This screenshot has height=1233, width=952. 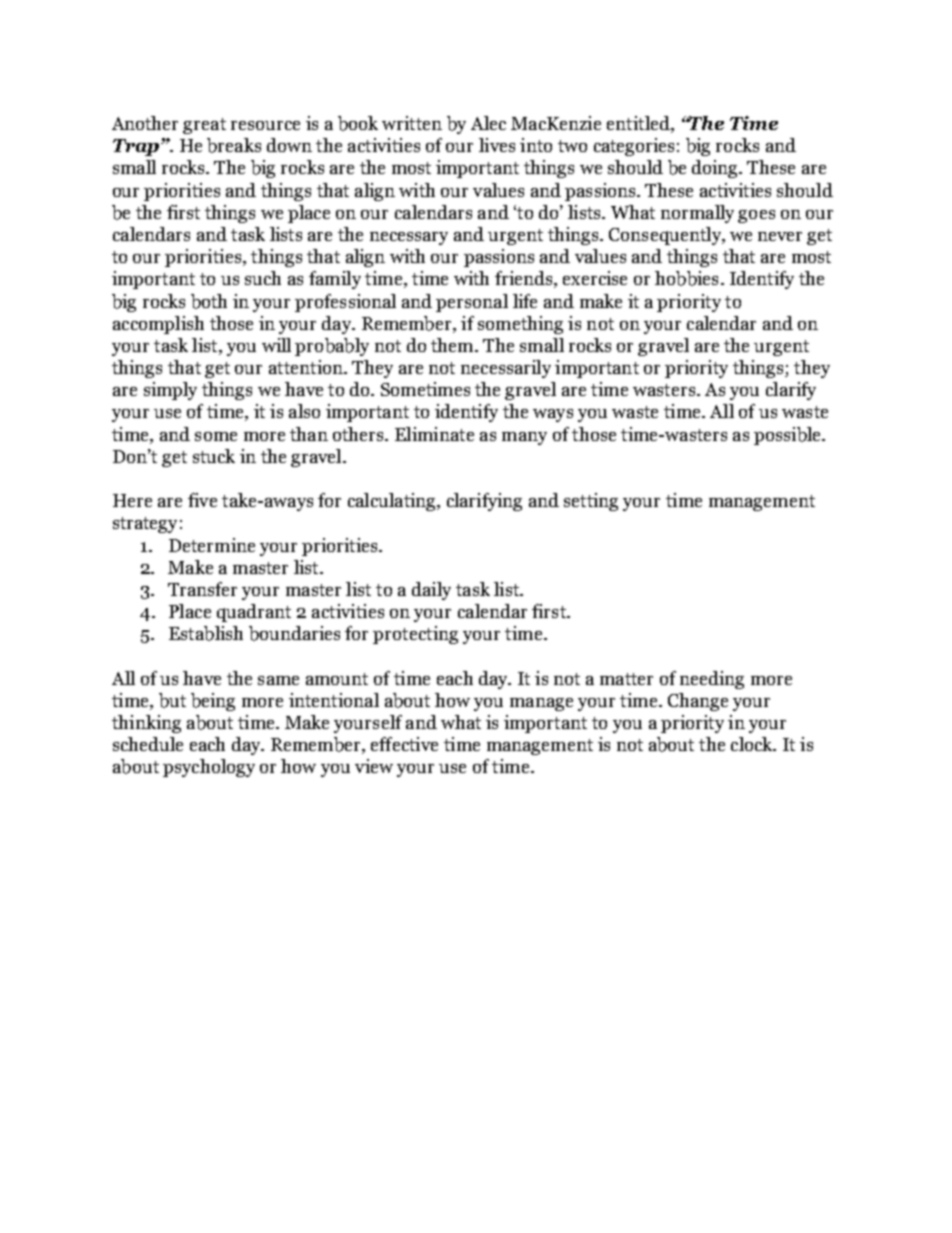 What do you see at coordinates (209, 768) in the screenshot?
I see `psychology` at bounding box center [209, 768].
